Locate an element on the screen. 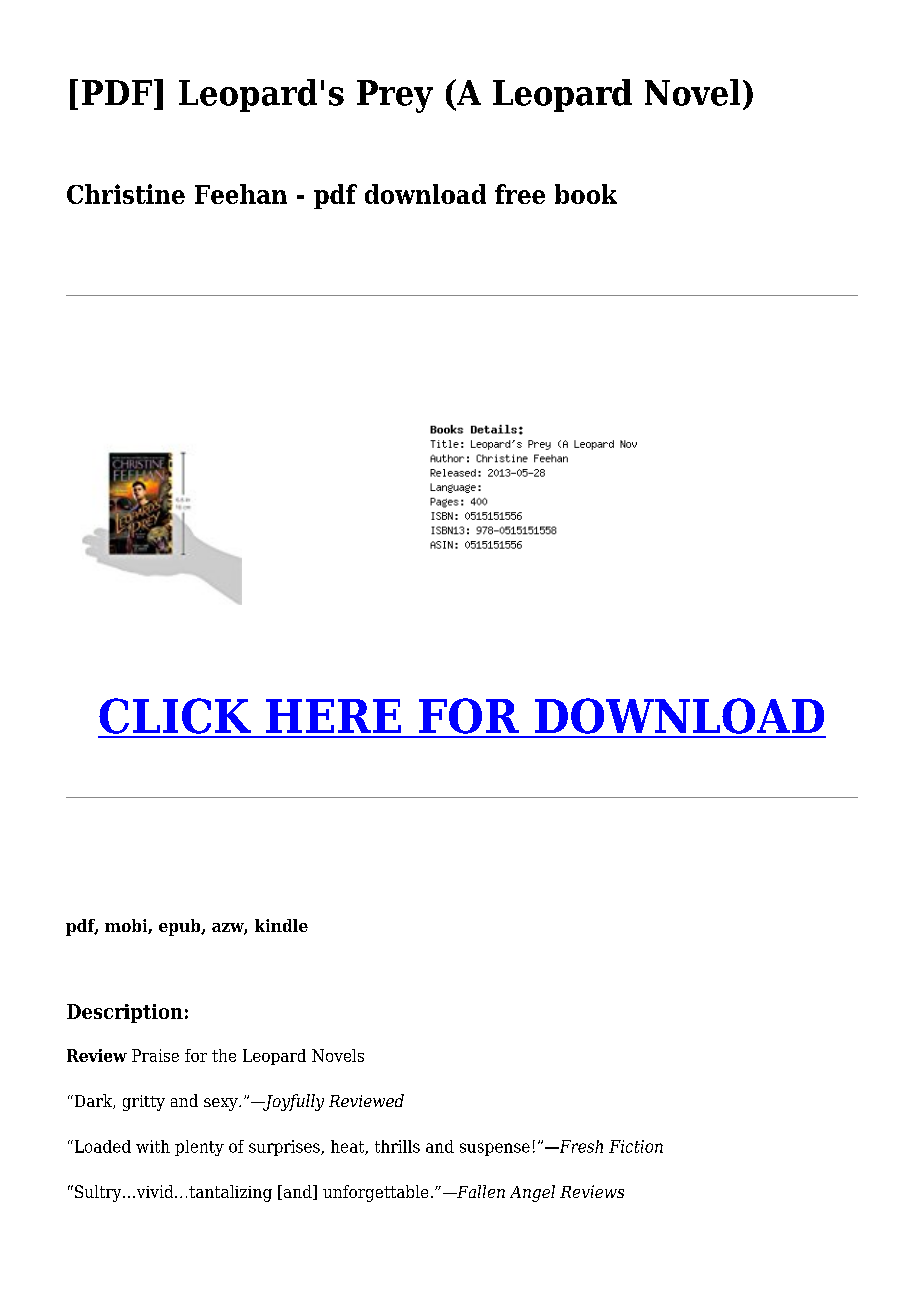  Description is located at coordinates (125, 1013).
